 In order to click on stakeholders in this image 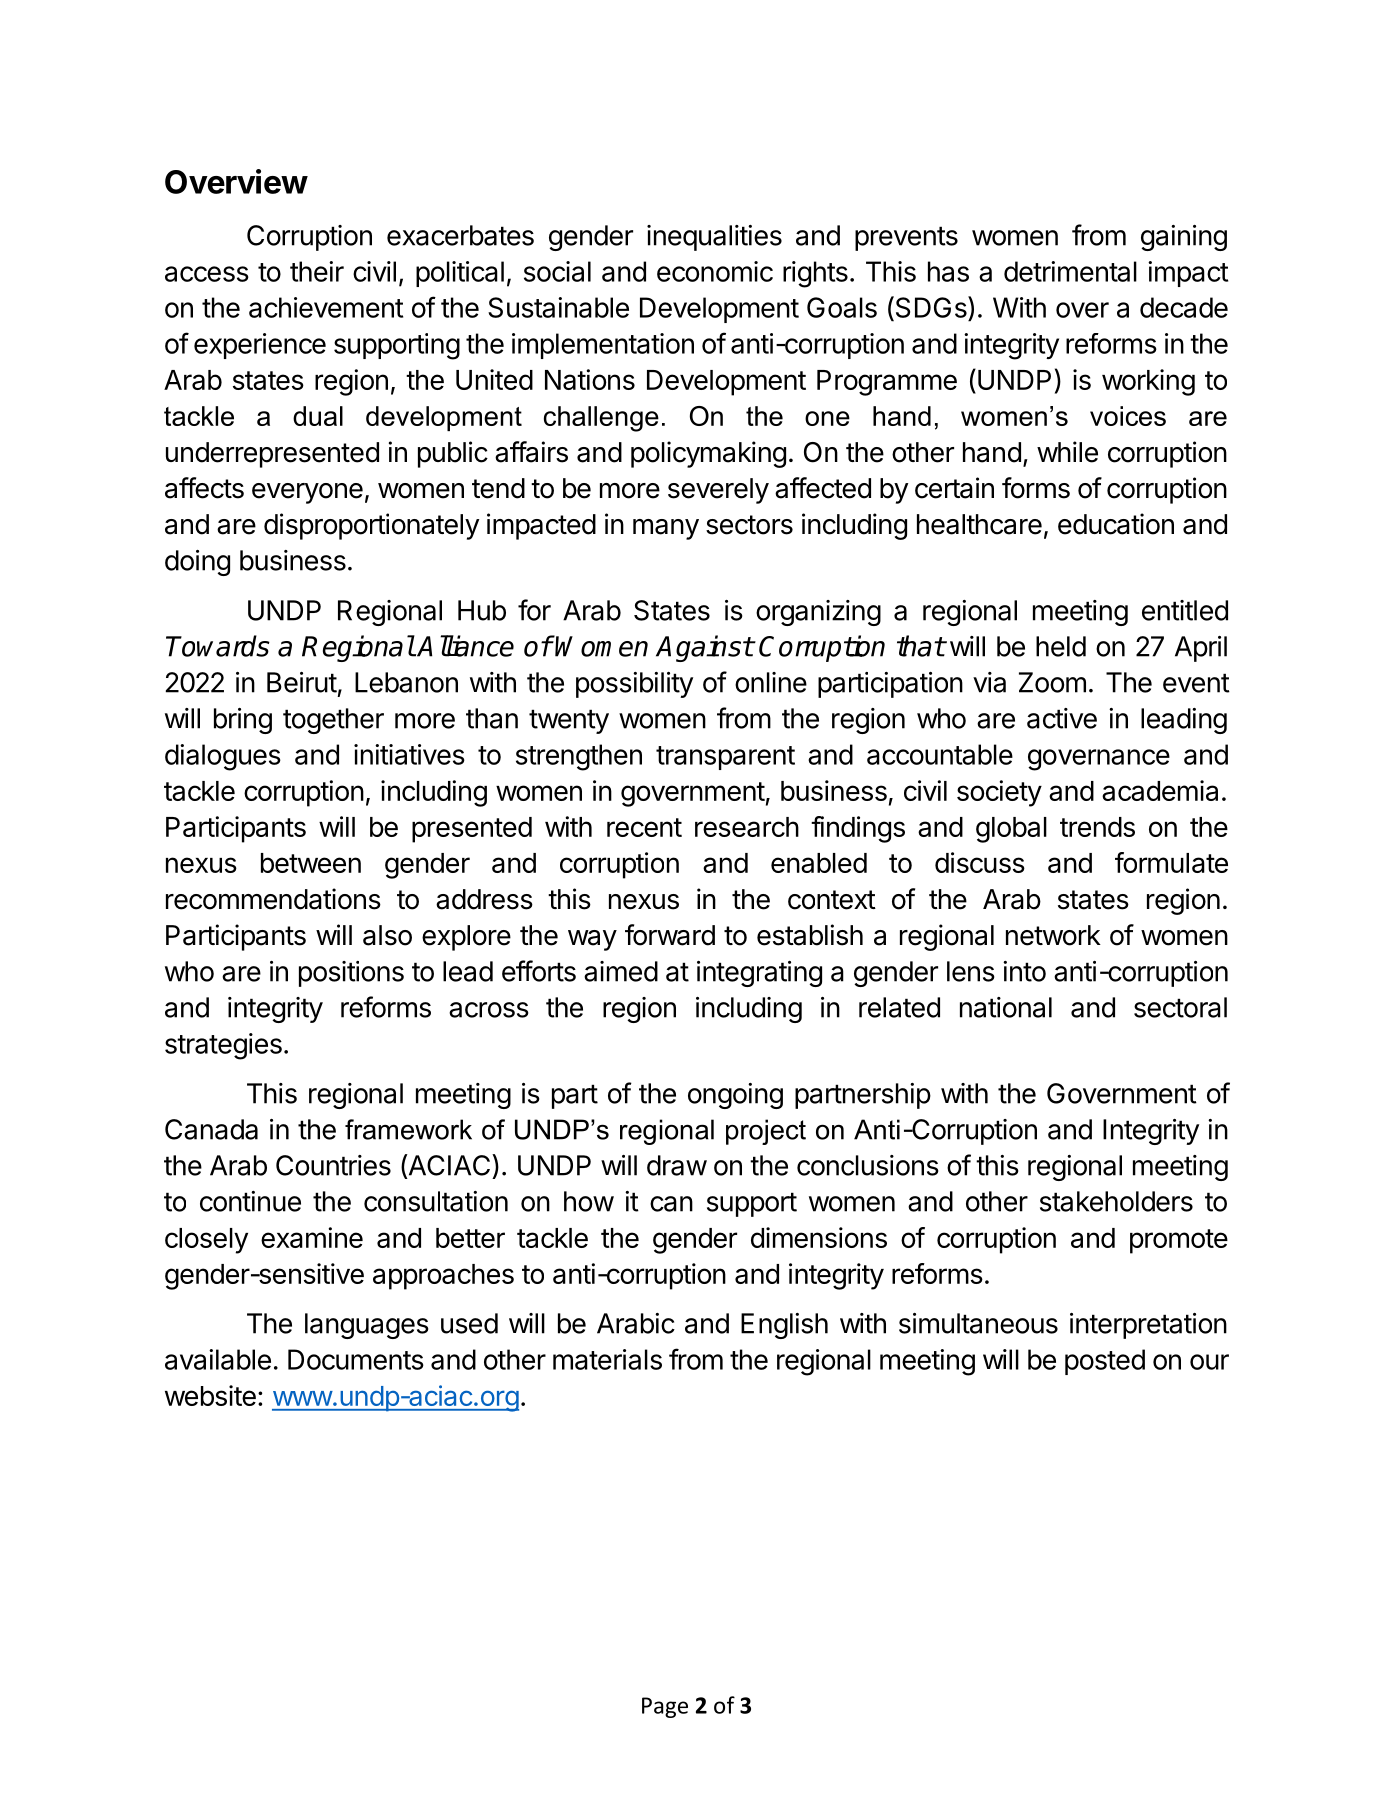, I will do `click(1116, 1201)`.
